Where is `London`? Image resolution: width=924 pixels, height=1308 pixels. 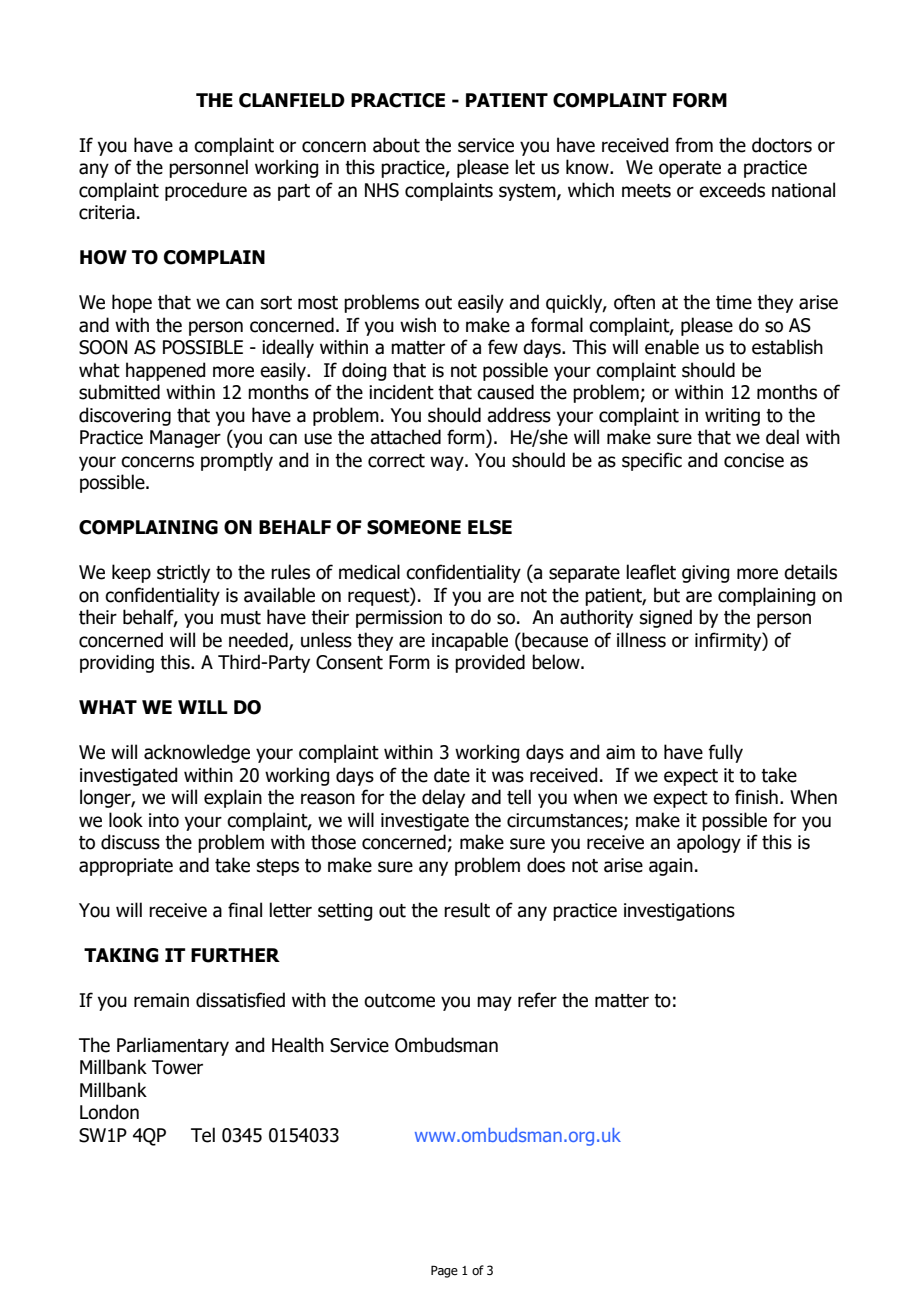
London is located at coordinates (109, 1112).
